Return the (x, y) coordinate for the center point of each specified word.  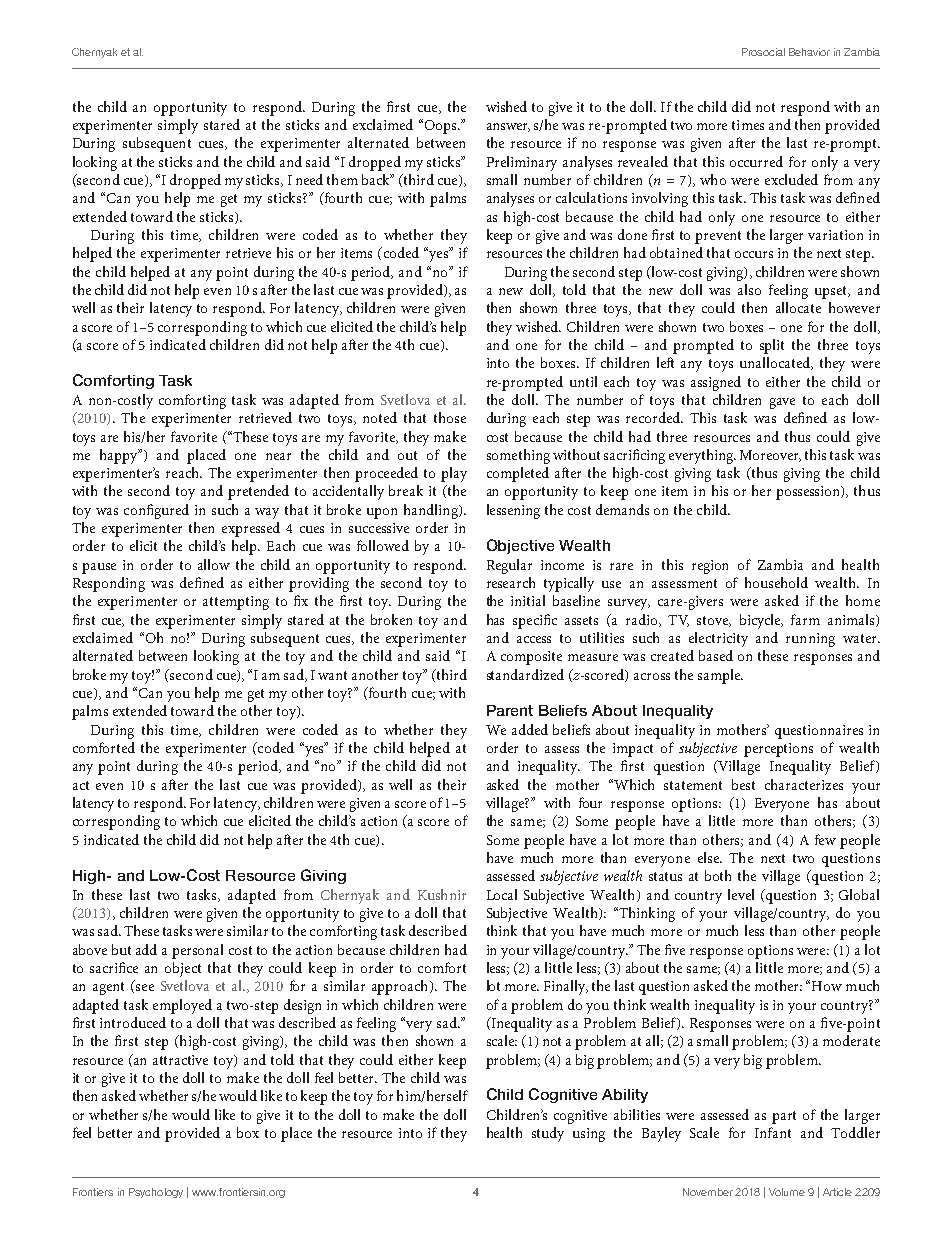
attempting (236, 603)
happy (119, 456)
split (772, 346)
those (450, 417)
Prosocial (763, 52)
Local (502, 894)
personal (197, 951)
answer (508, 127)
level (741, 894)
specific (535, 621)
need (309, 179)
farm (805, 619)
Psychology (156, 1193)
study (548, 1134)
